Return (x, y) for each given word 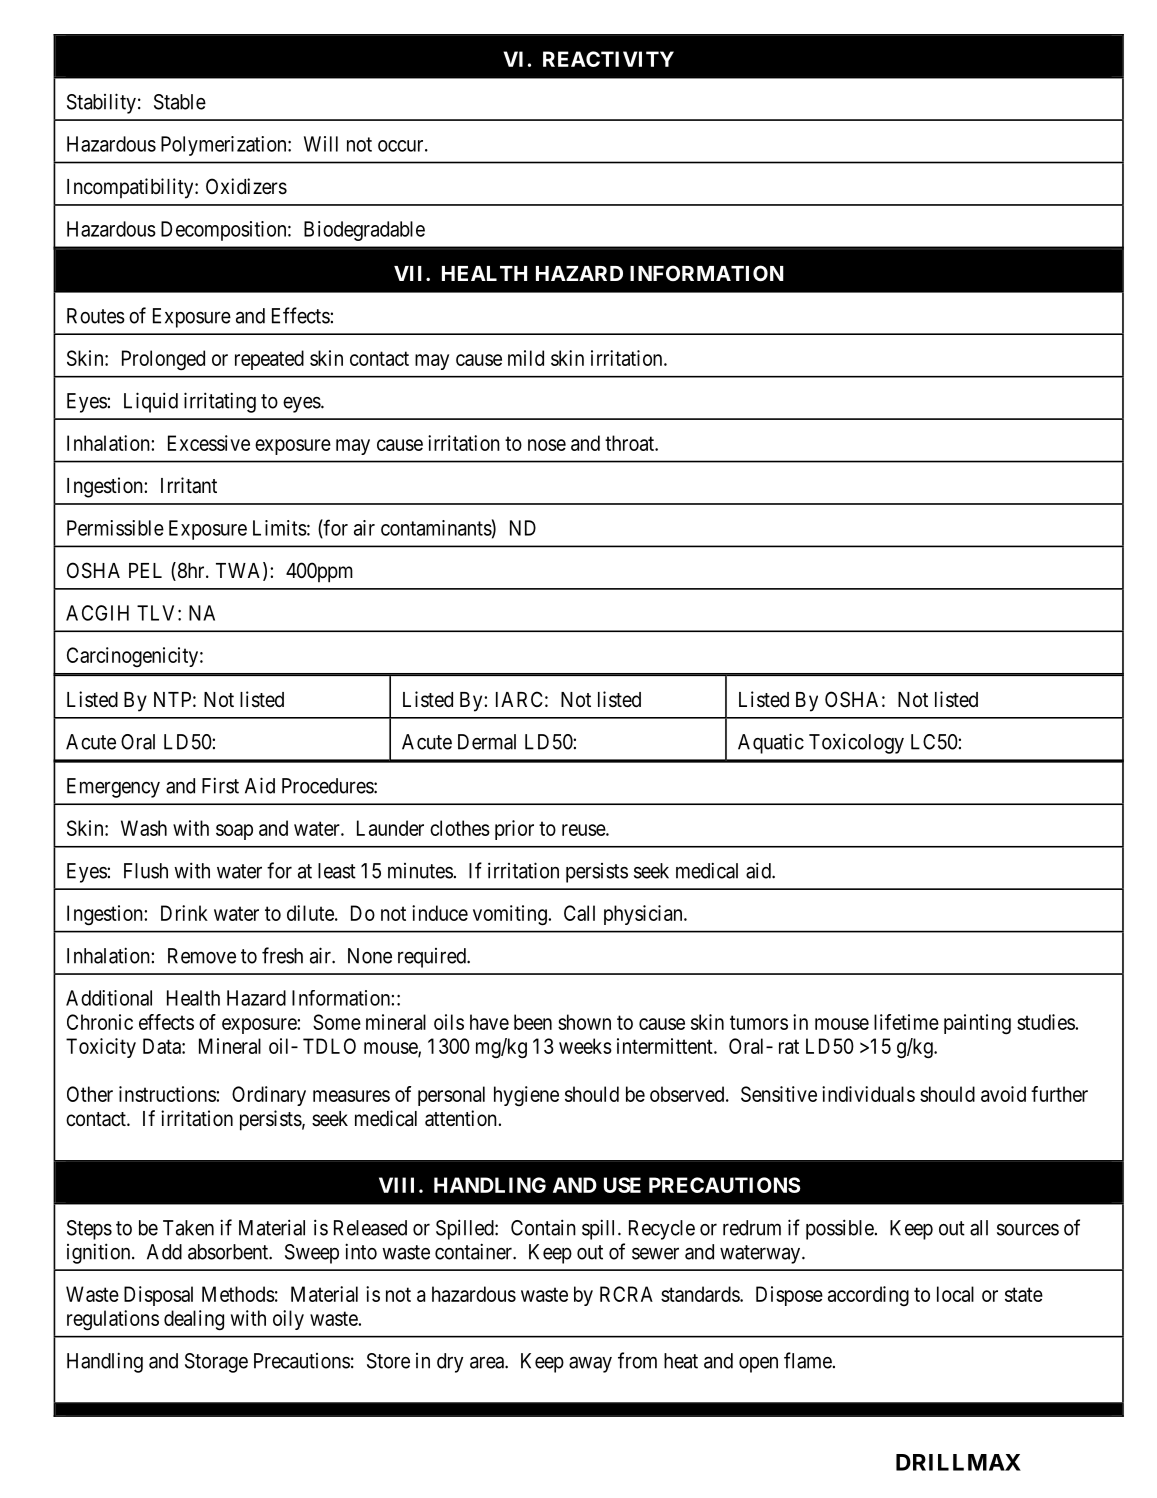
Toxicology (856, 743)
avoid (1003, 1094)
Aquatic (771, 743)
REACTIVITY (608, 59)
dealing (194, 1320)
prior (514, 830)
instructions (168, 1094)
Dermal (487, 742)
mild (526, 358)
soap (234, 832)
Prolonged (163, 360)
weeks (585, 1046)
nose (547, 445)
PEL (145, 570)
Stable (180, 102)
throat (630, 443)
